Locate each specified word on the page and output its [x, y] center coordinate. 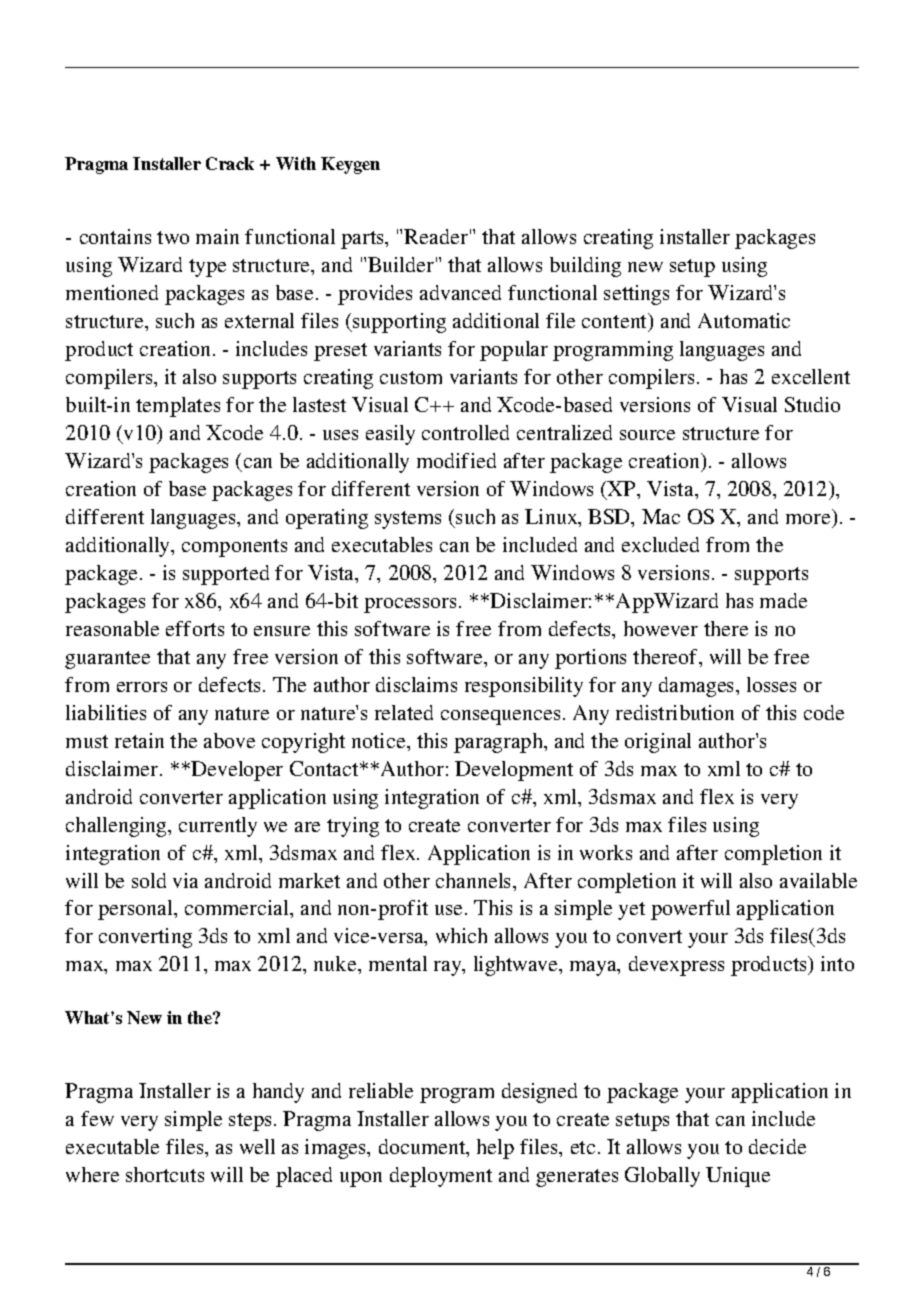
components [234, 548]
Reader [436, 236]
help [495, 1149]
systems [408, 520]
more [808, 519]
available [818, 880]
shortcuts [165, 1174]
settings [636, 295]
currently [218, 827]
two [173, 237]
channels [475, 880]
